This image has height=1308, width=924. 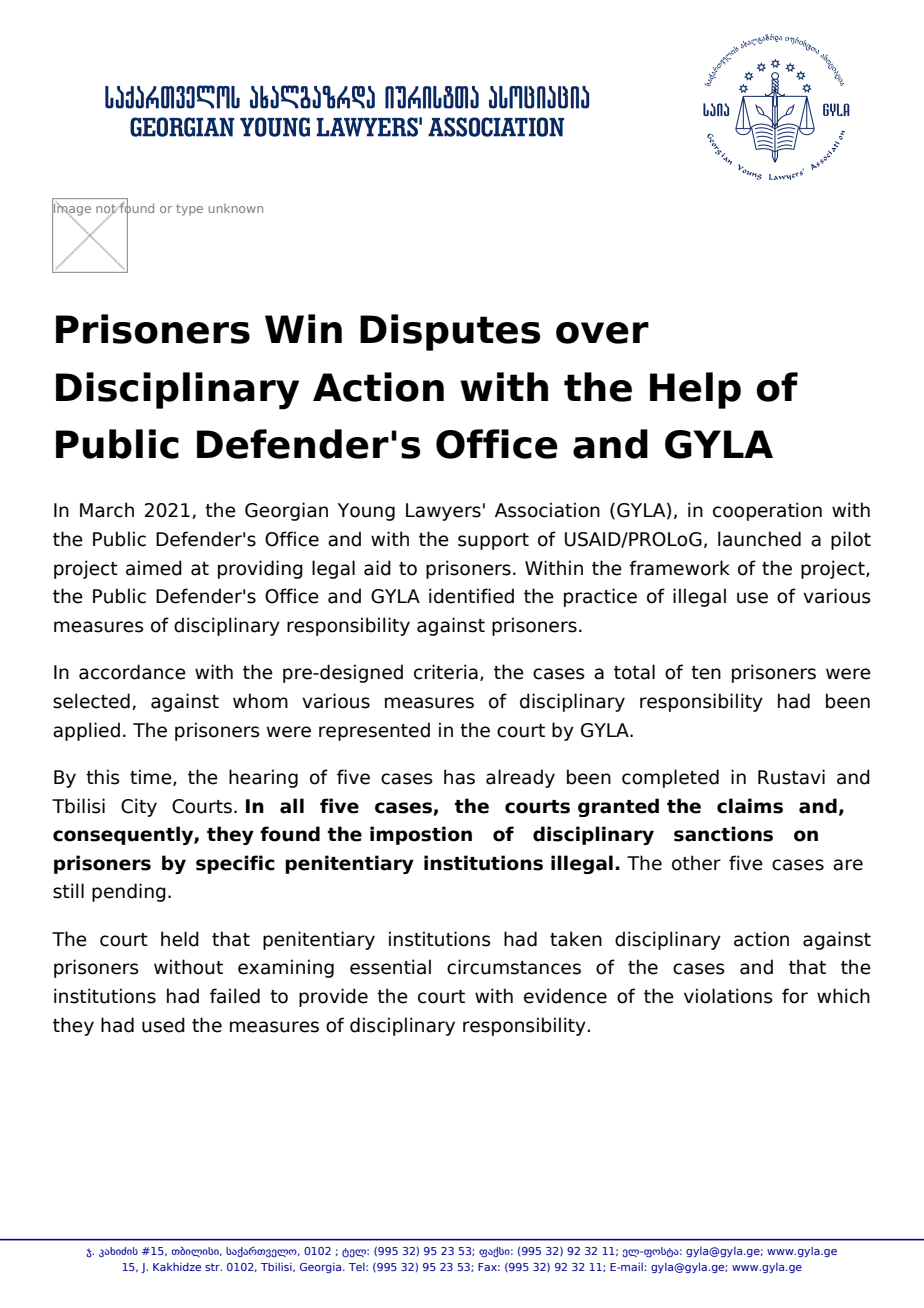 I want to click on circumstances, so click(x=514, y=967).
